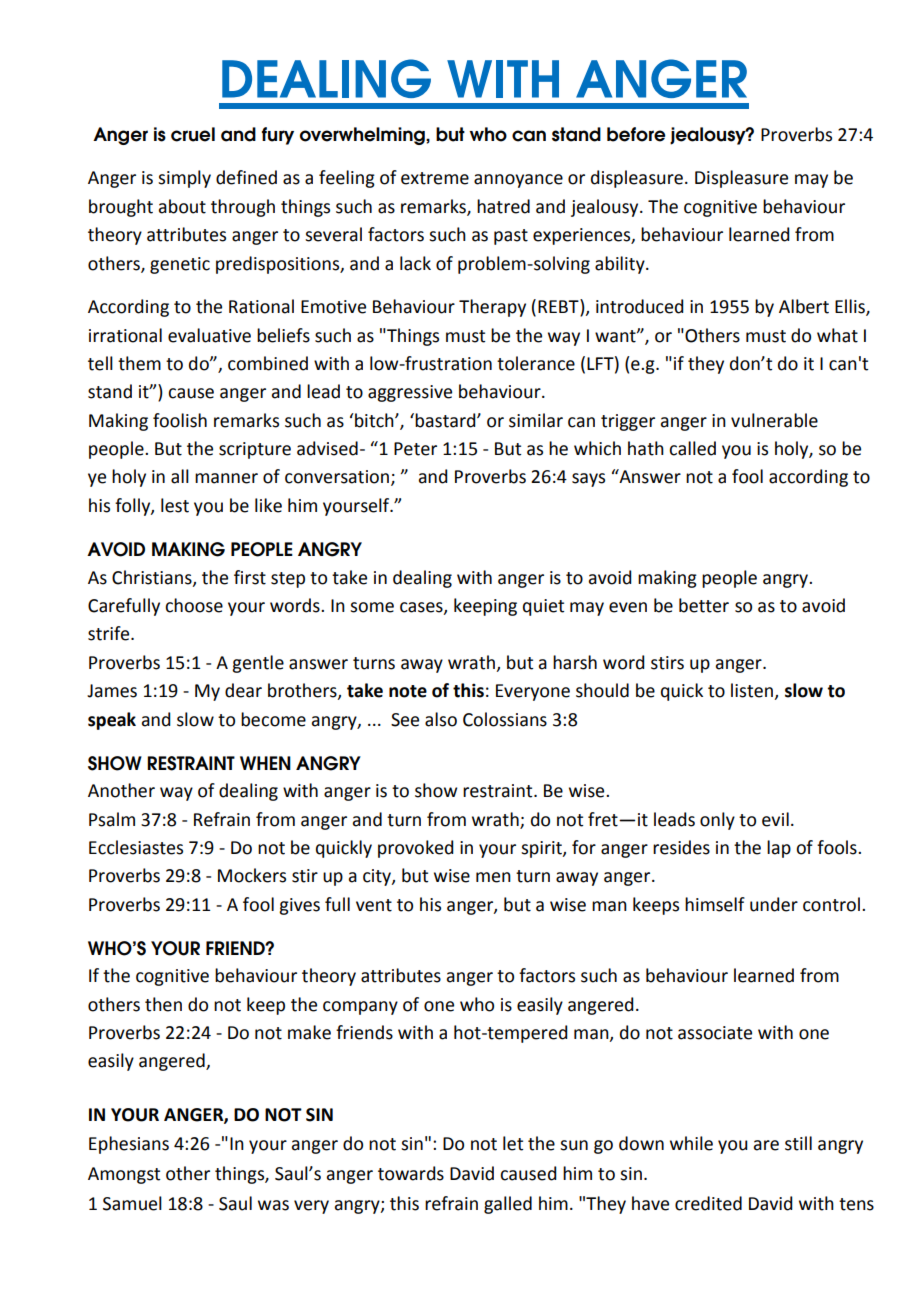 The image size is (924, 1308). I want to click on scripture, so click(255, 450).
